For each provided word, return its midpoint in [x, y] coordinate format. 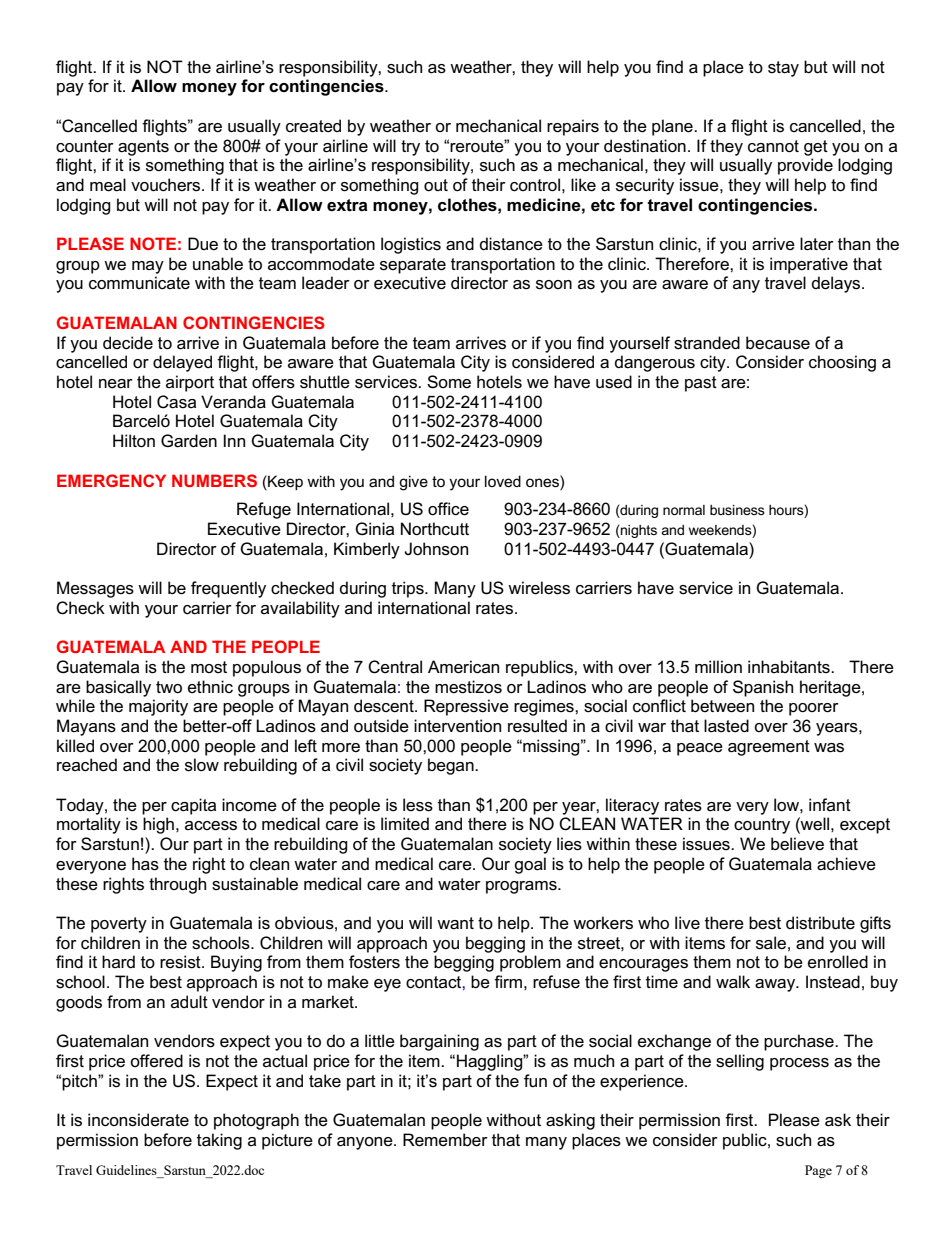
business [737, 510]
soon [554, 285]
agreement [769, 748]
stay [783, 69]
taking [219, 1141]
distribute [820, 923]
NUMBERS [214, 480]
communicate [139, 283]
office [448, 509]
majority [158, 707]
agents [143, 148]
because [778, 343]
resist [181, 962]
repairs [573, 127]
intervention [457, 726]
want [455, 923]
